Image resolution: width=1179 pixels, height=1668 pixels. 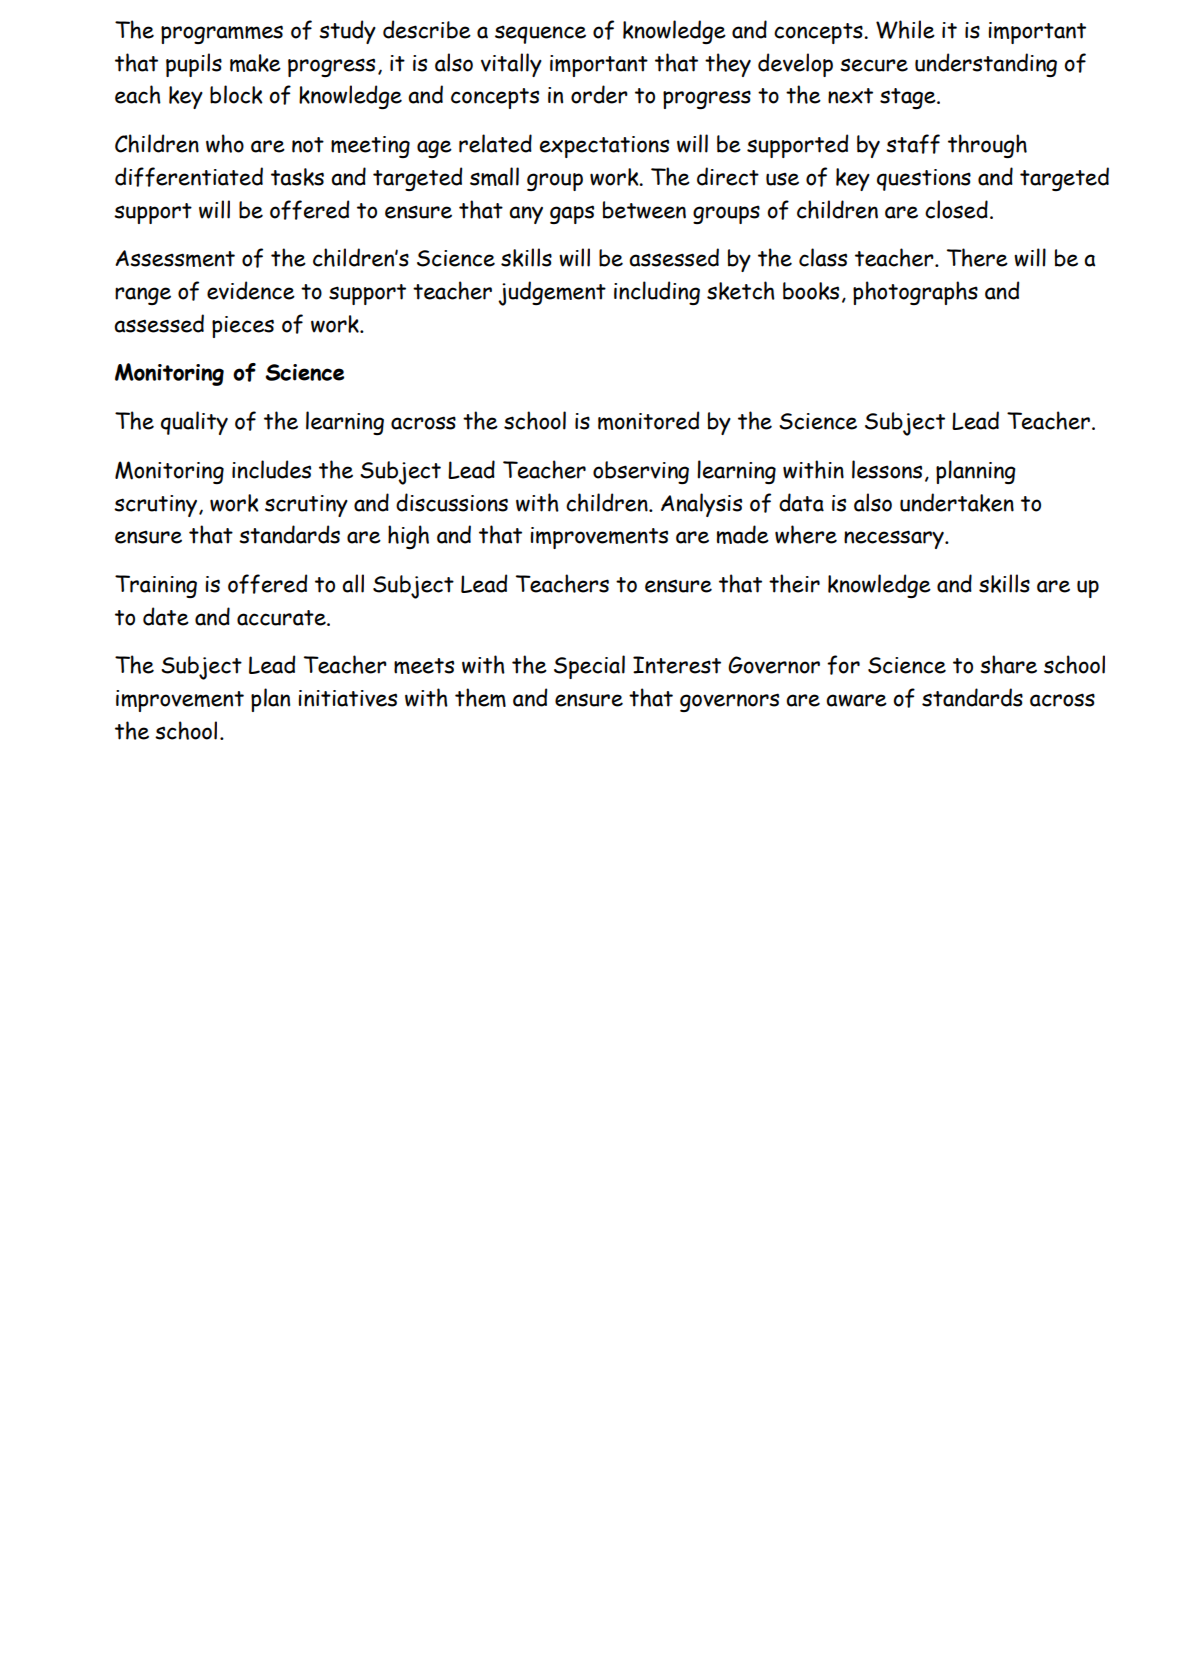 What do you see at coordinates (874, 65) in the image?
I see `secure` at bounding box center [874, 65].
